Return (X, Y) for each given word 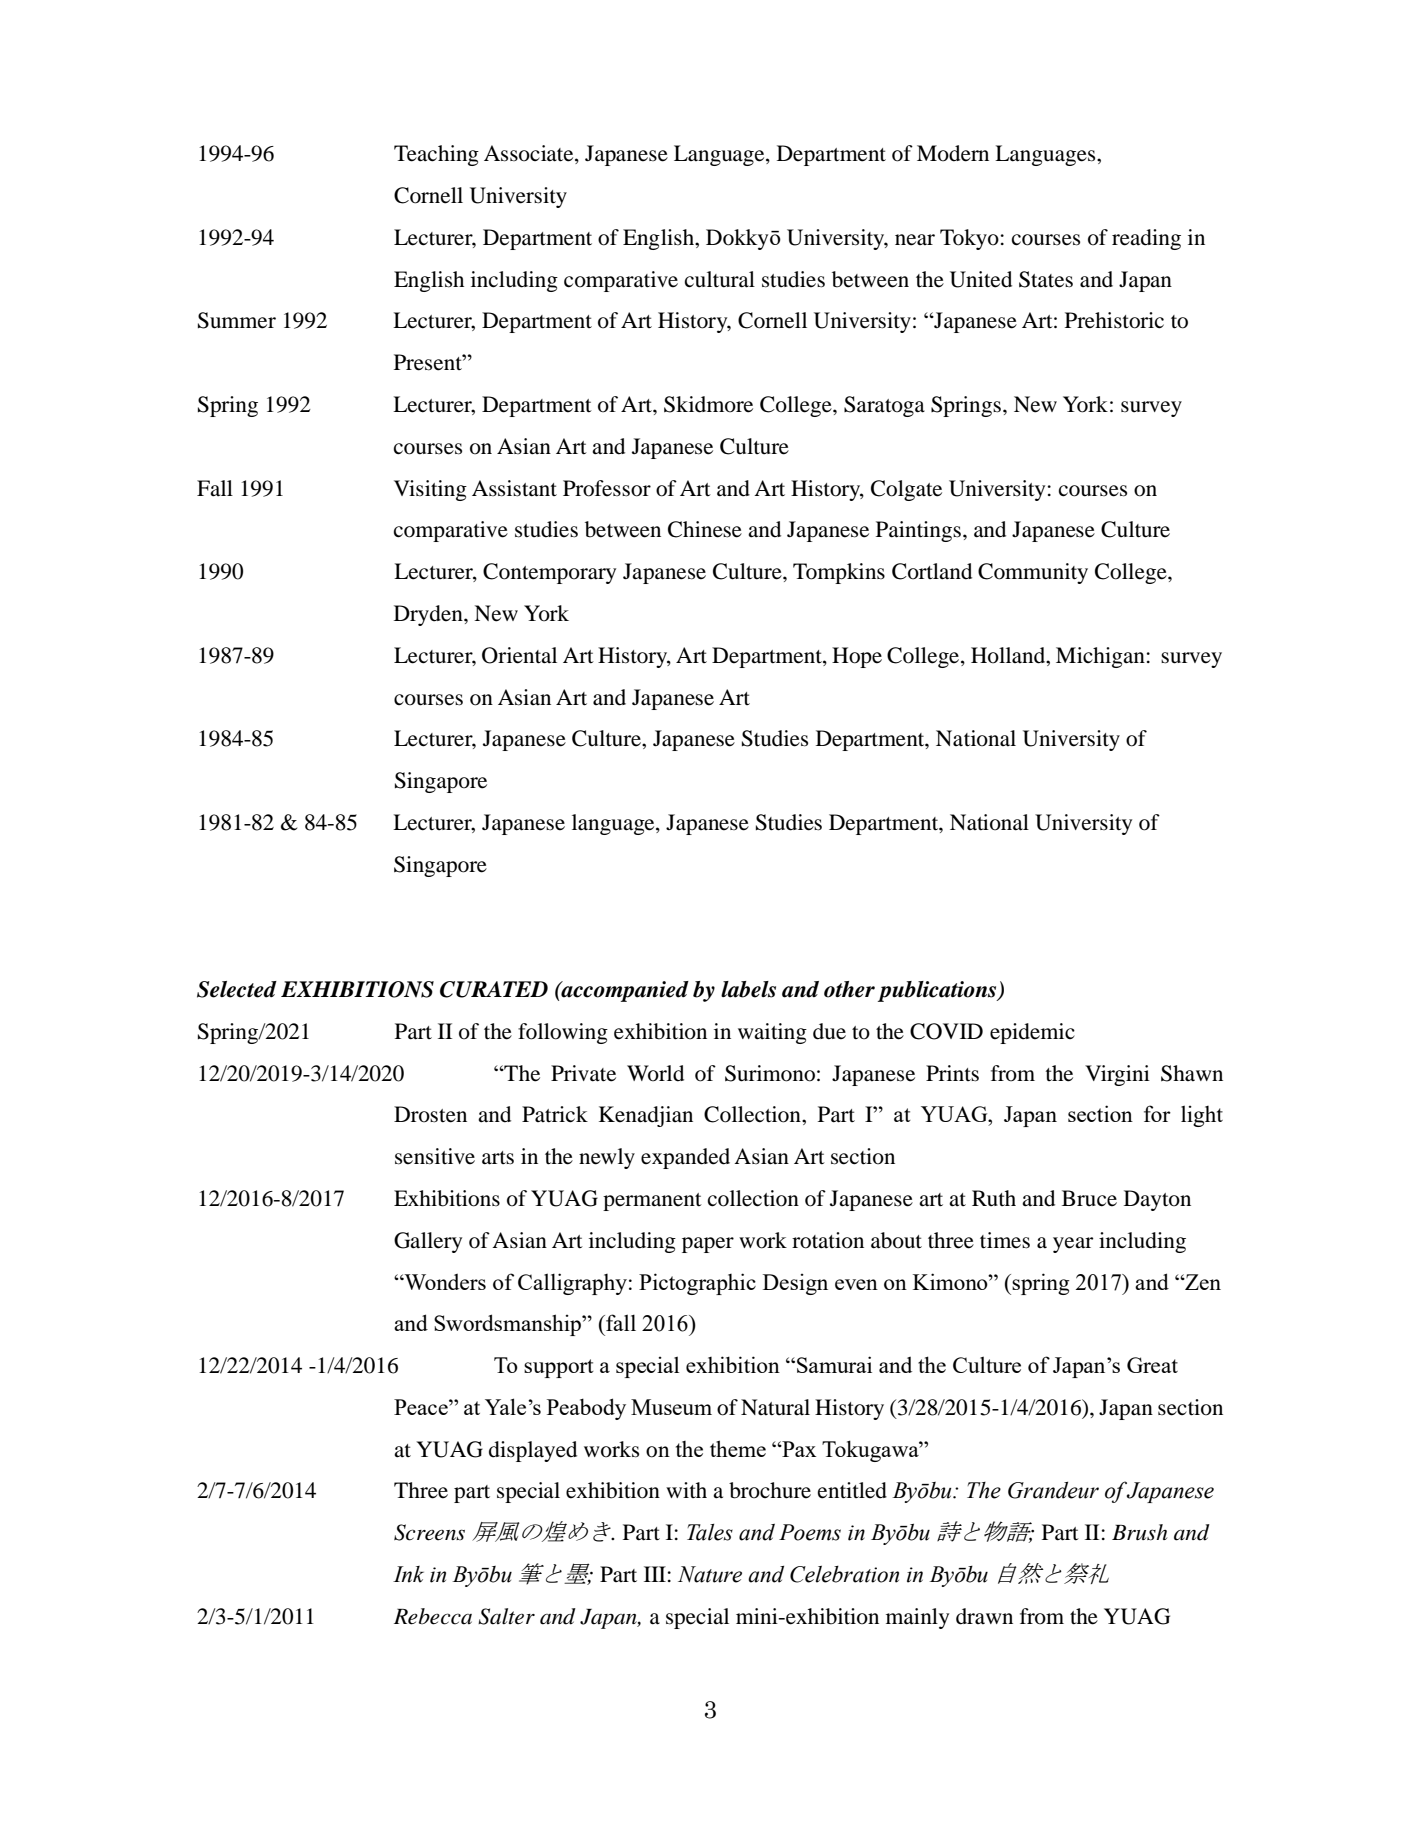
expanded (685, 1158)
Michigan (1100, 657)
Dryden (429, 615)
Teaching (436, 155)
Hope (857, 657)
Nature (710, 1574)
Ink (408, 1574)
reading (1146, 239)
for (1157, 1113)
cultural (720, 279)
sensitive (435, 1156)
